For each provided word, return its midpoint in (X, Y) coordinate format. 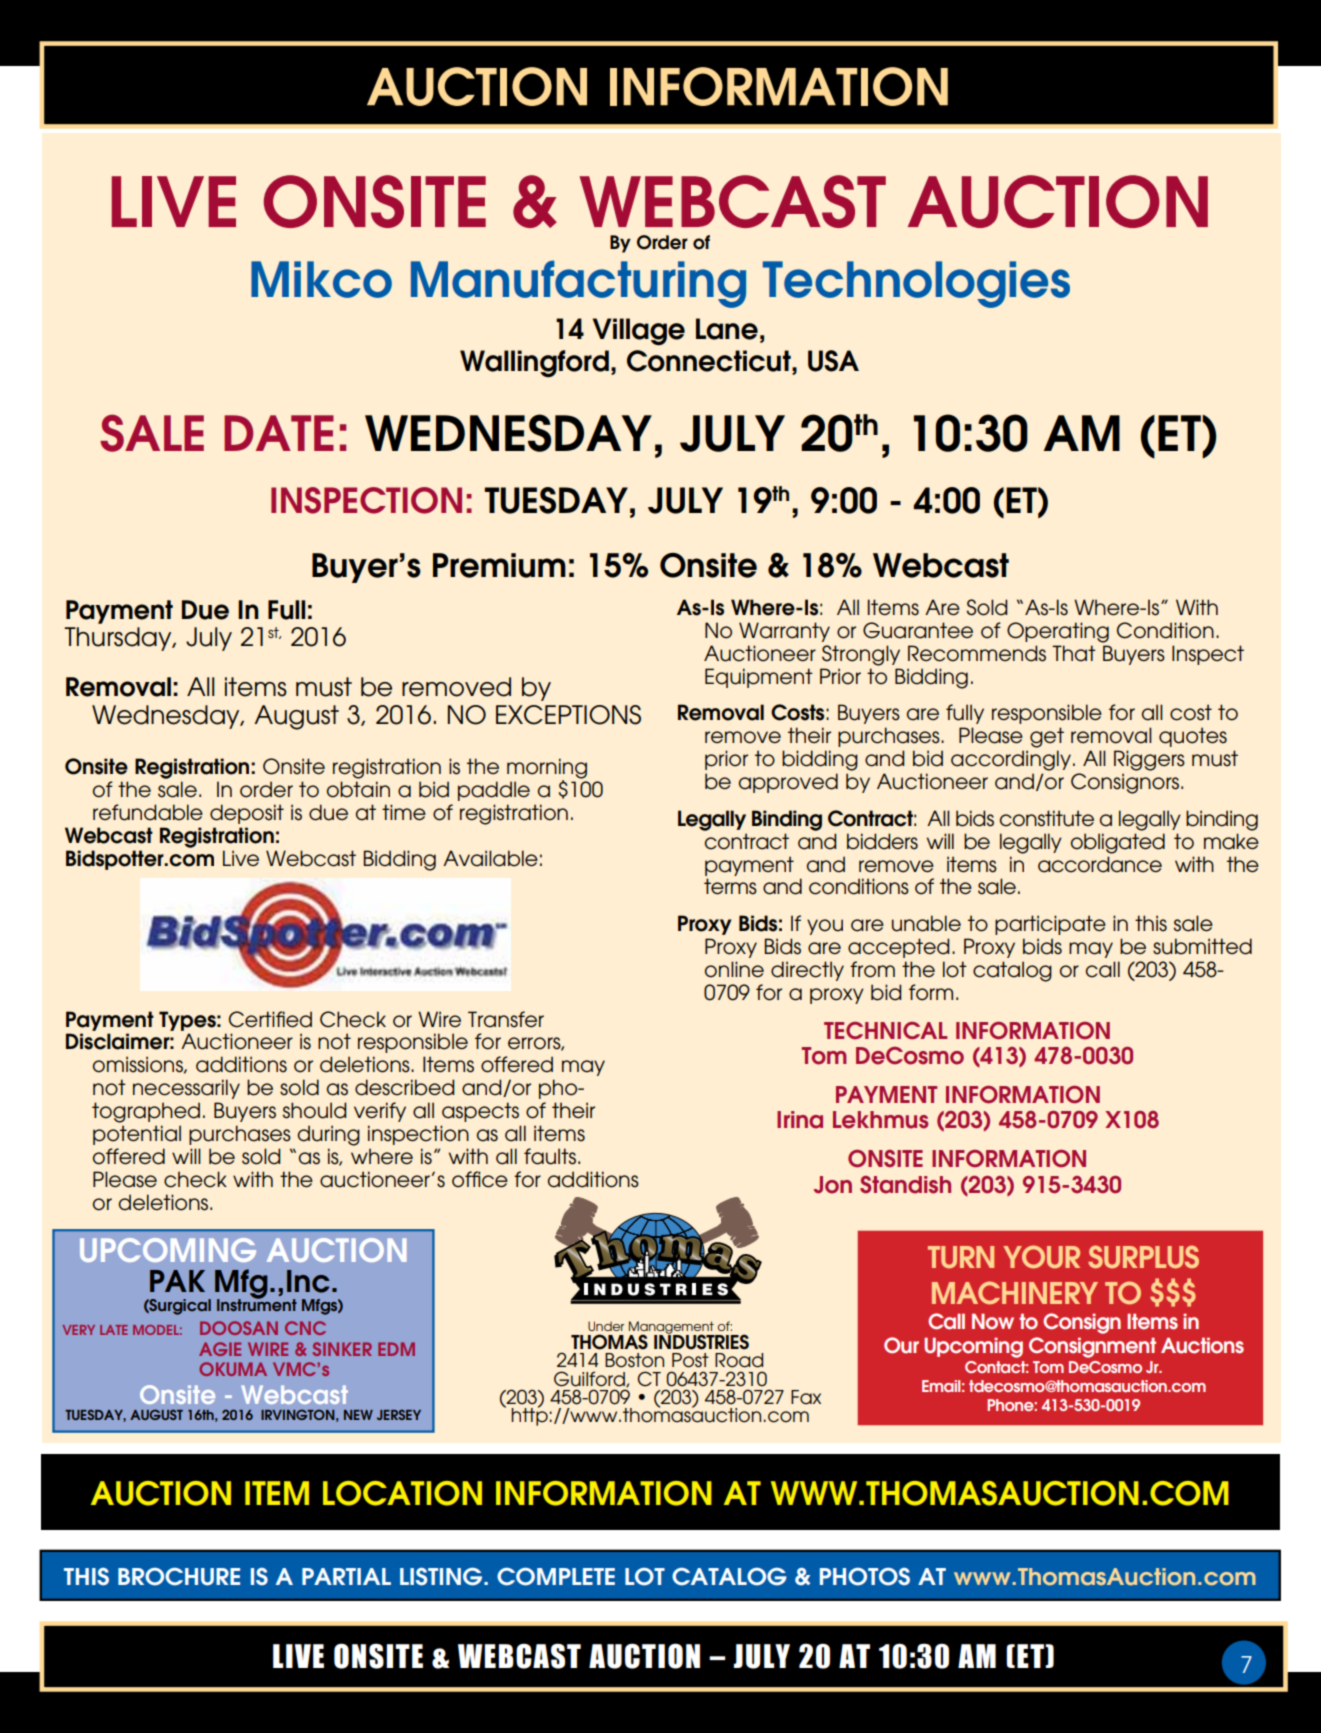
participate (1050, 925)
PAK (177, 1281)
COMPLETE (556, 1576)
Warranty (784, 632)
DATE (279, 433)
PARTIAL (346, 1576)
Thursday (119, 639)
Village (639, 332)
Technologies (916, 284)
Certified (270, 1019)
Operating (1058, 632)
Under (606, 1326)
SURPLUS (1143, 1257)
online (734, 969)
